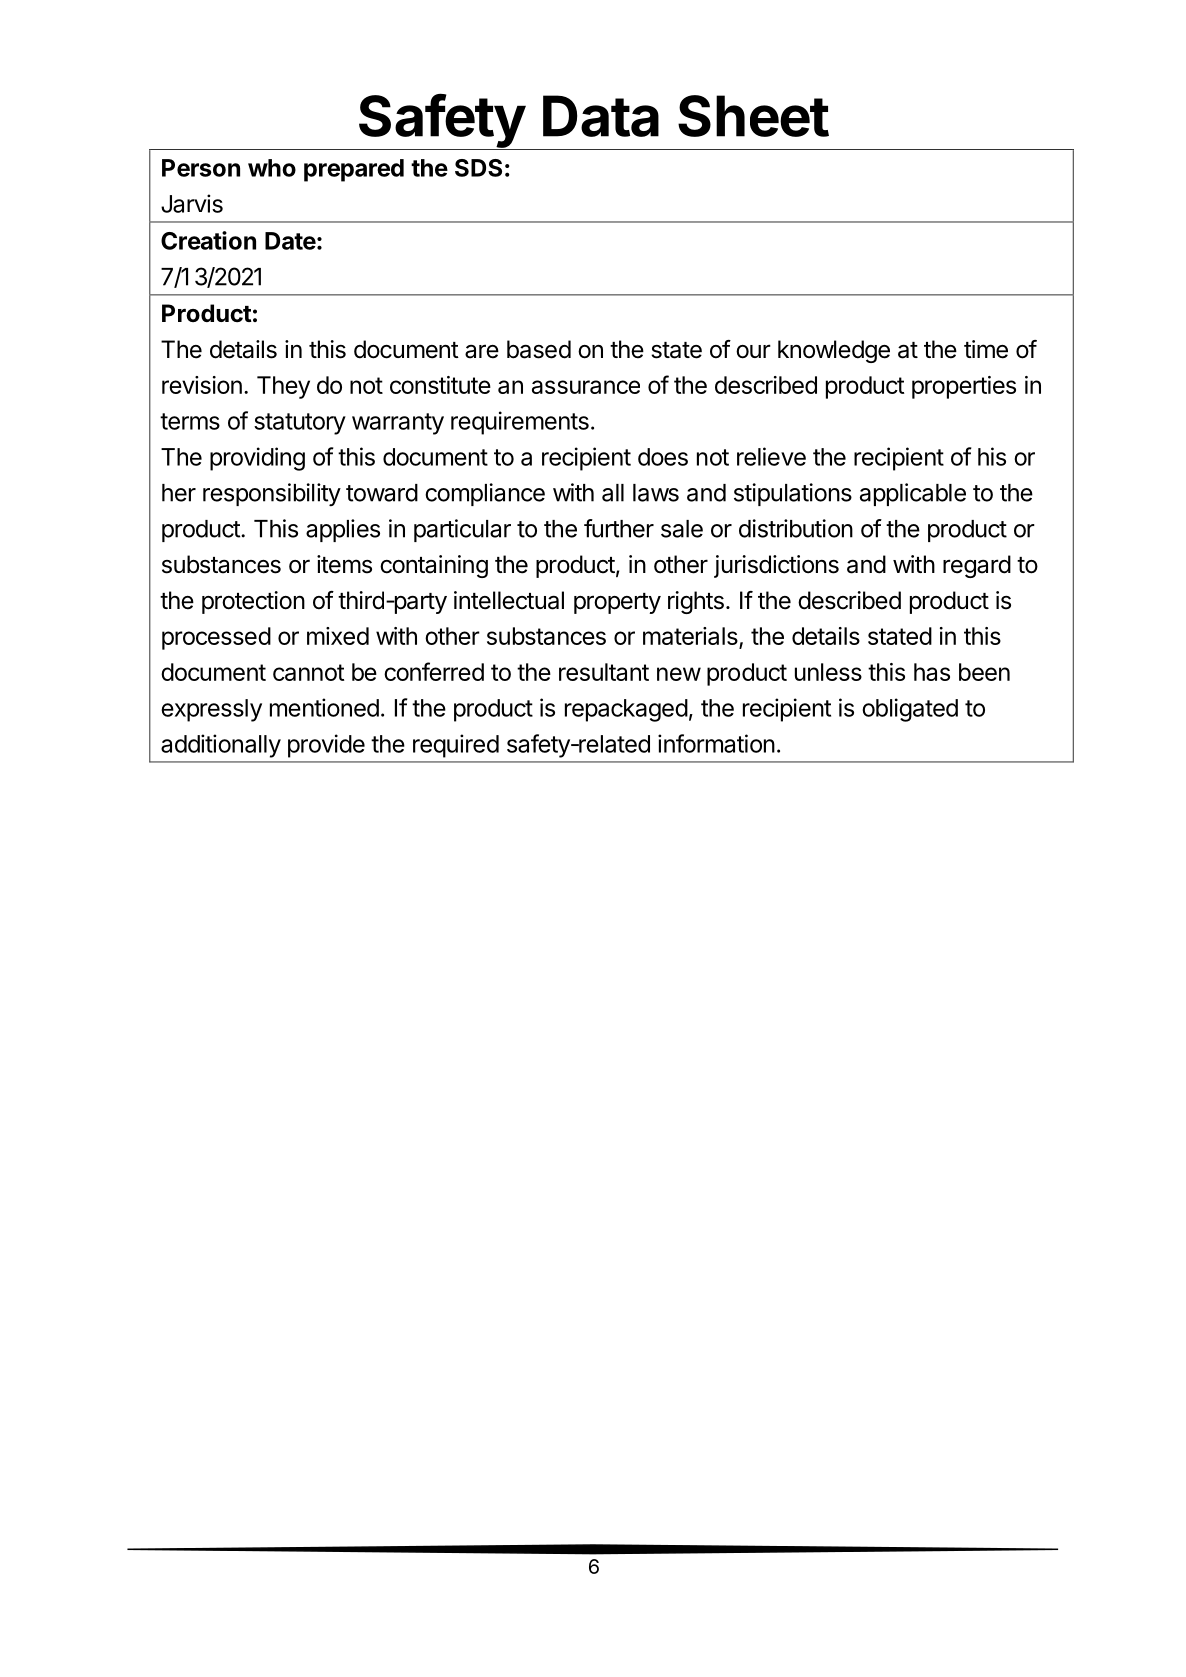 This screenshot has height=1677, width=1186. What do you see at coordinates (753, 116) in the screenshot?
I see `Sheet` at bounding box center [753, 116].
